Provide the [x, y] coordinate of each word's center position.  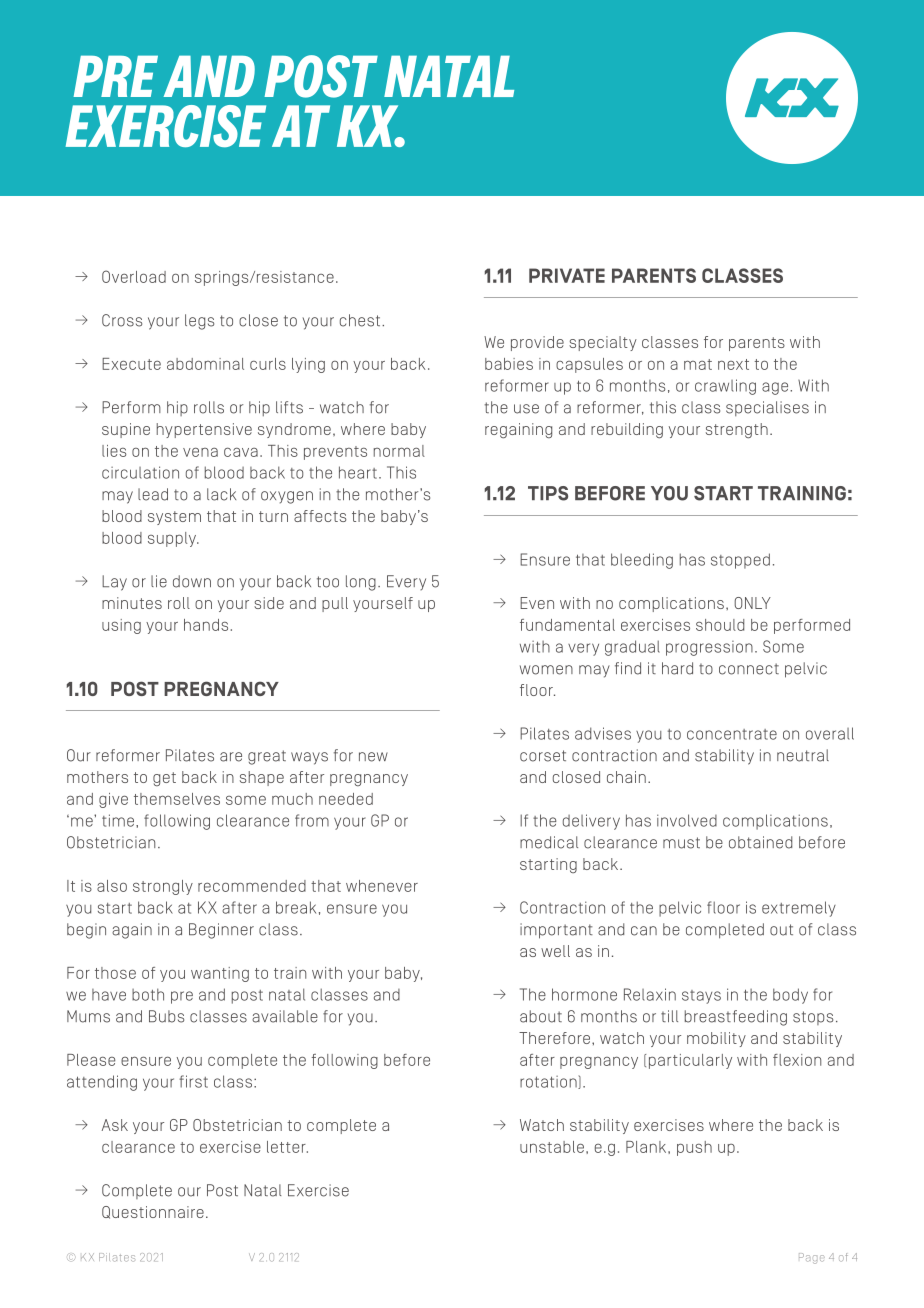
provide [537, 343]
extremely [799, 909]
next [733, 364]
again [132, 931]
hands [206, 625]
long [361, 583]
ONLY [752, 603]
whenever [382, 886]
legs [199, 322]
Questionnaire [153, 1212]
